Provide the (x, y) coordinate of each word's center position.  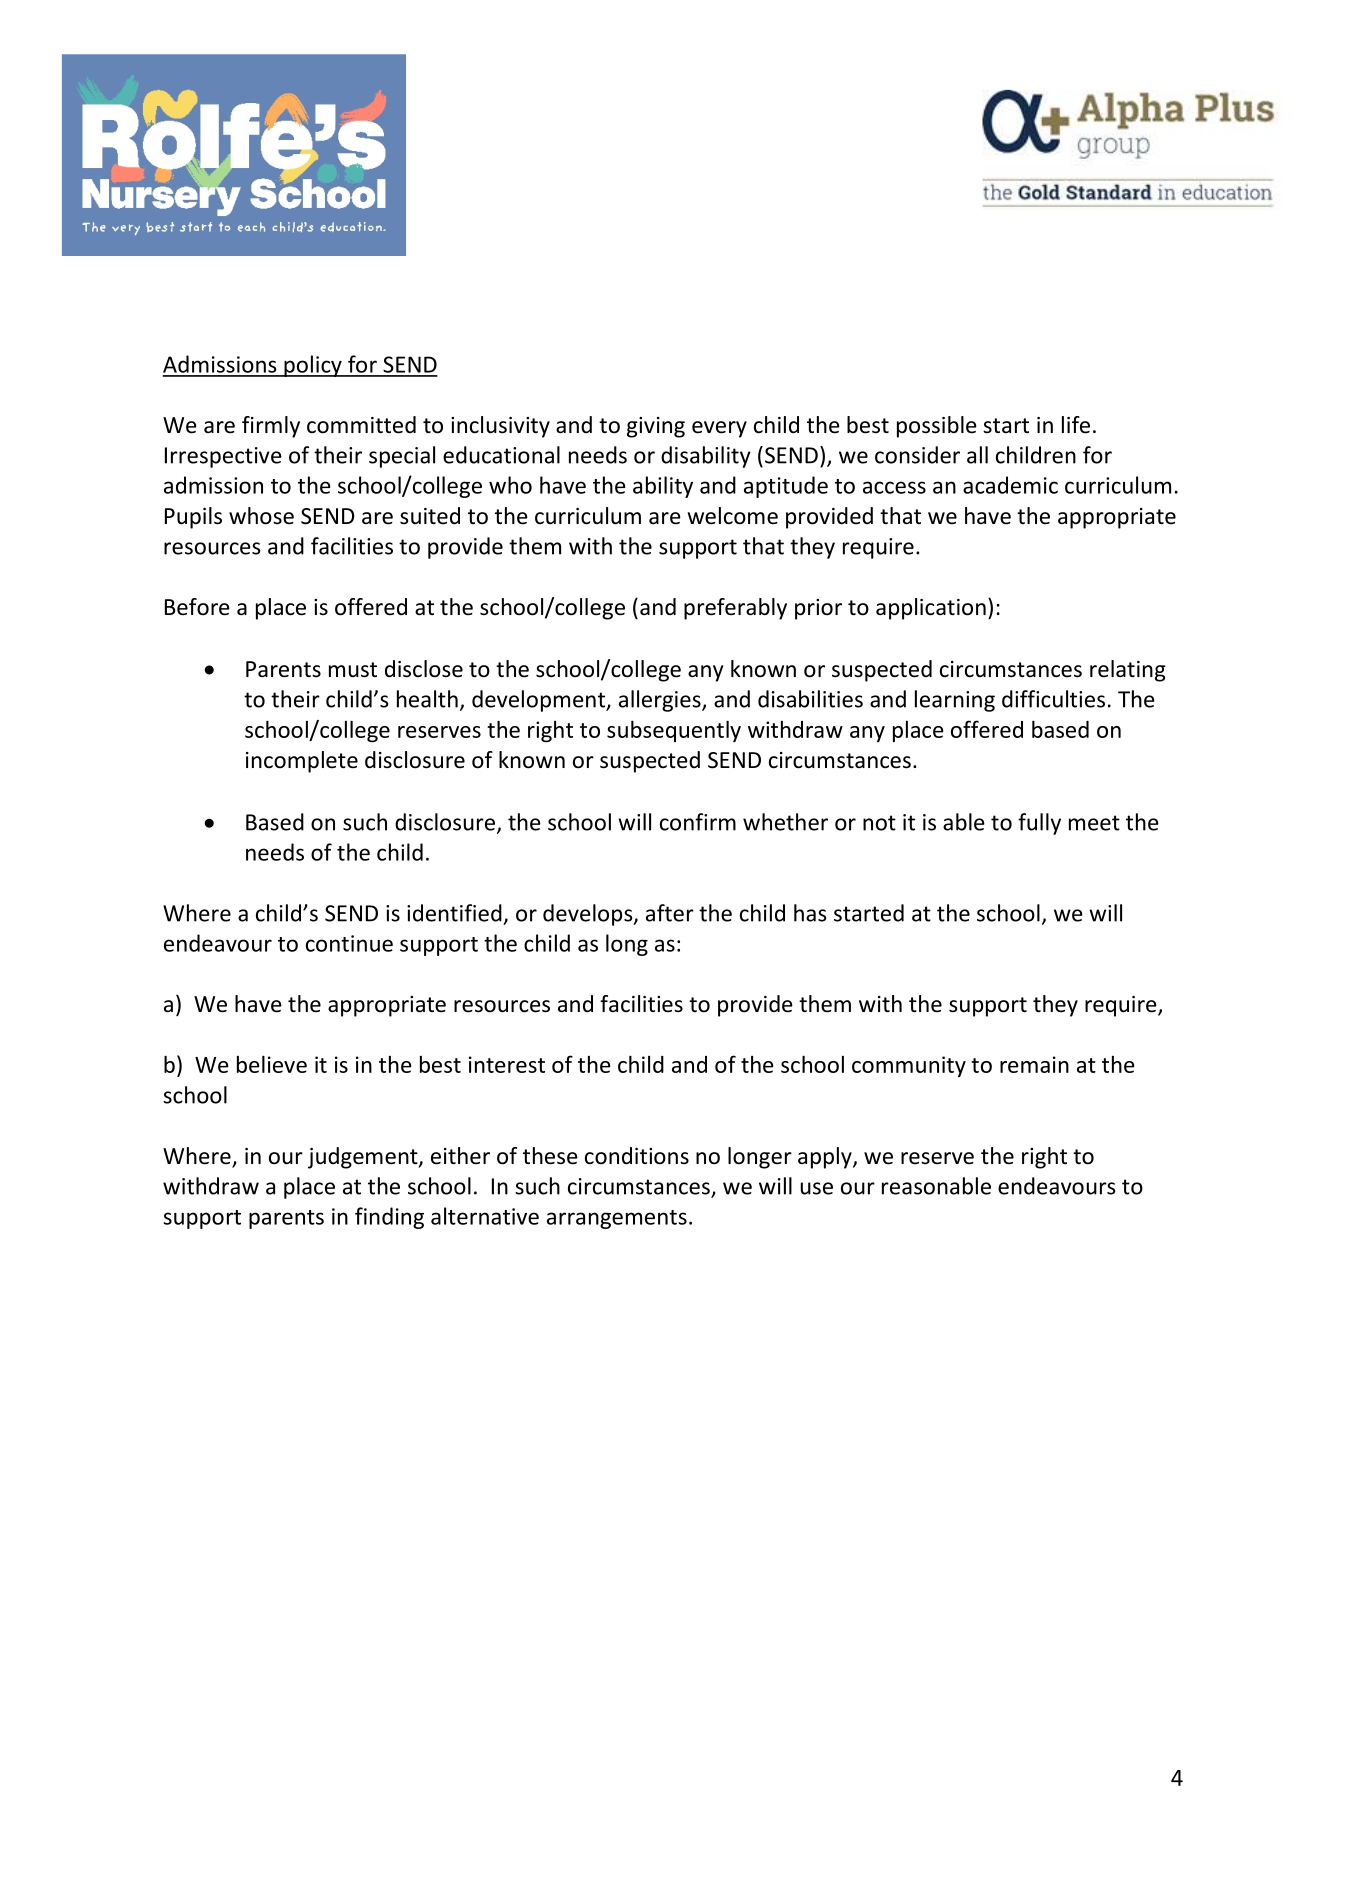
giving (656, 427)
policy (313, 366)
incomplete (302, 762)
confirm (698, 822)
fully (1039, 824)
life (1076, 425)
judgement (364, 1158)
